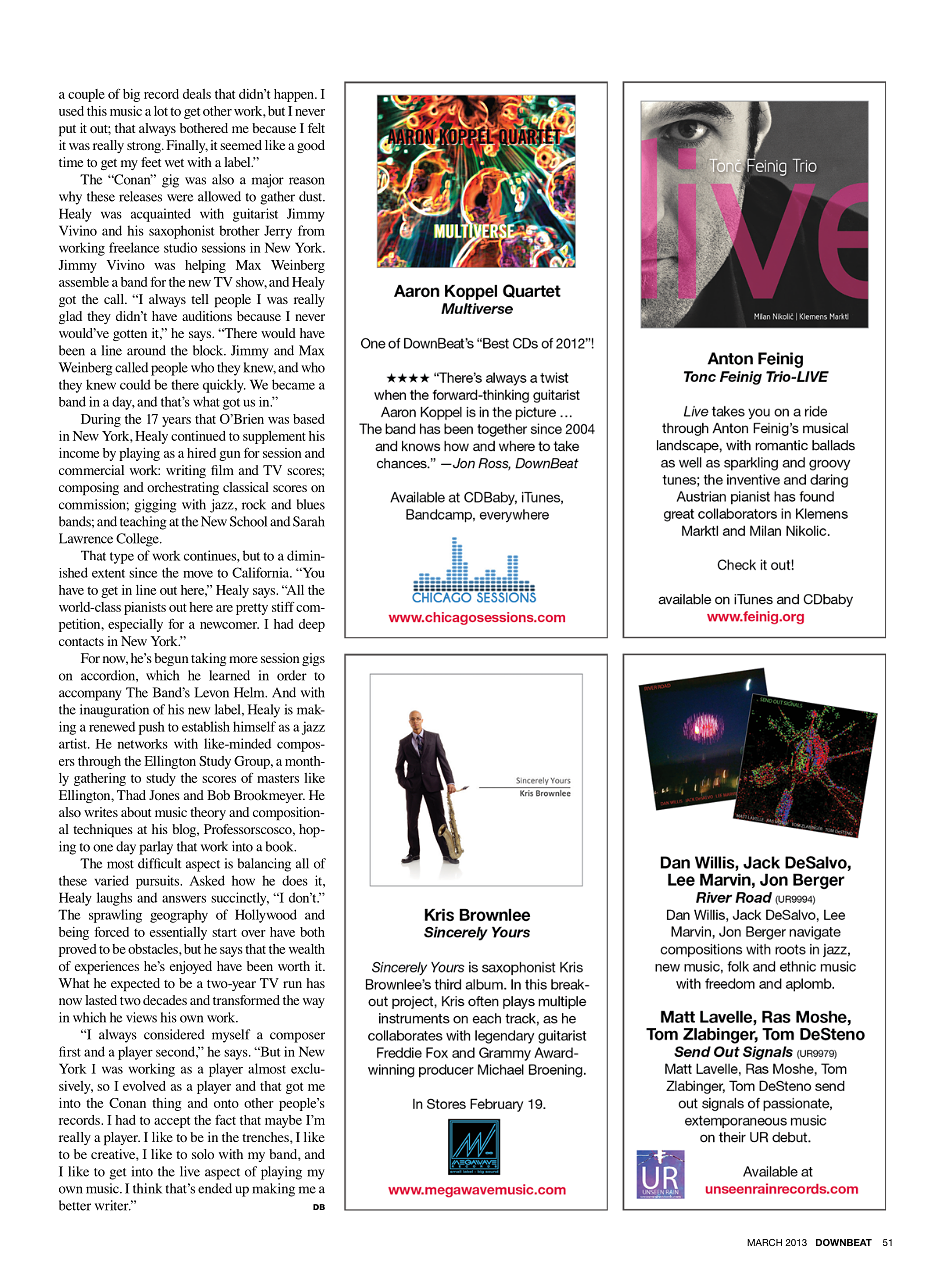  Describe the element at coordinates (313, 659) in the image. I see `gigs` at that location.
